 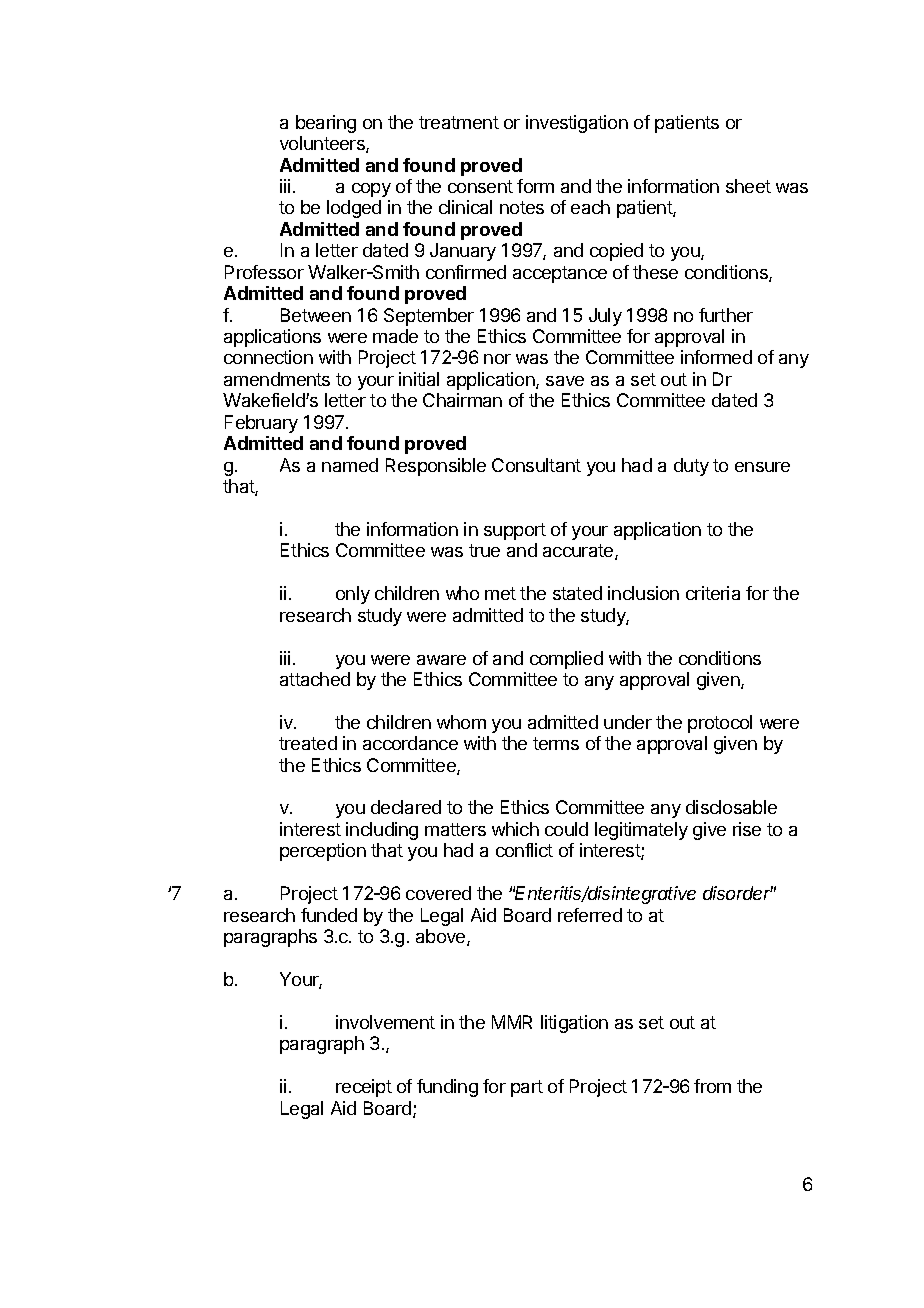 What do you see at coordinates (323, 852) in the page?
I see `perception` at bounding box center [323, 852].
